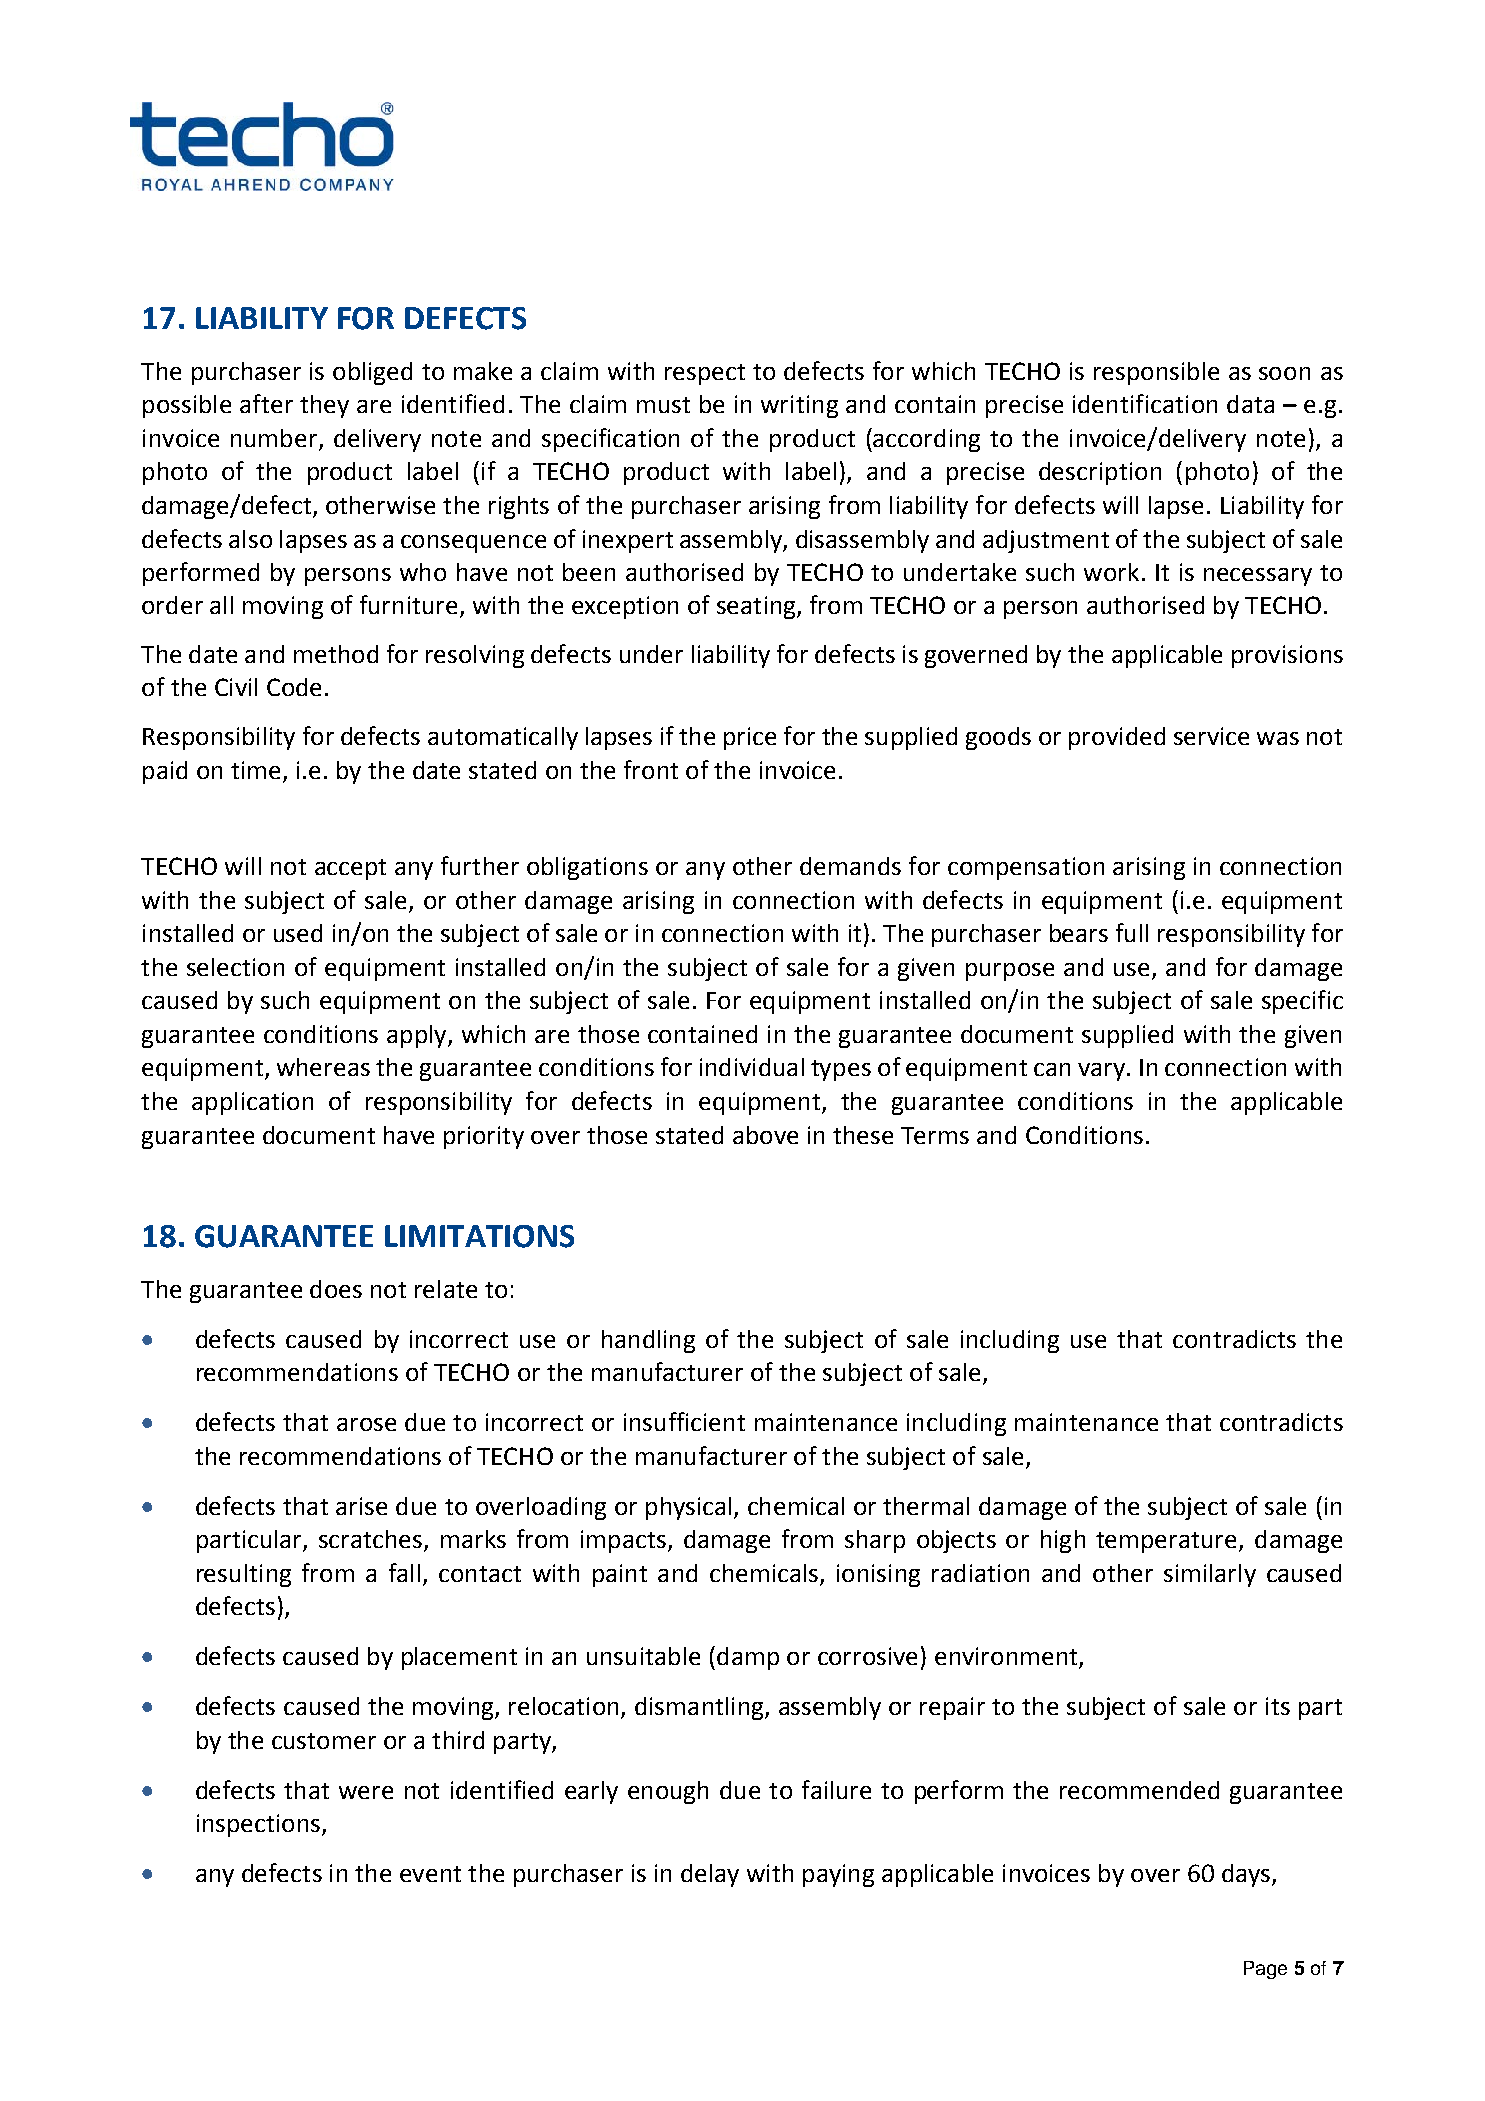 This screenshot has height=2101, width=1485. I want to click on identification, so click(1145, 403).
